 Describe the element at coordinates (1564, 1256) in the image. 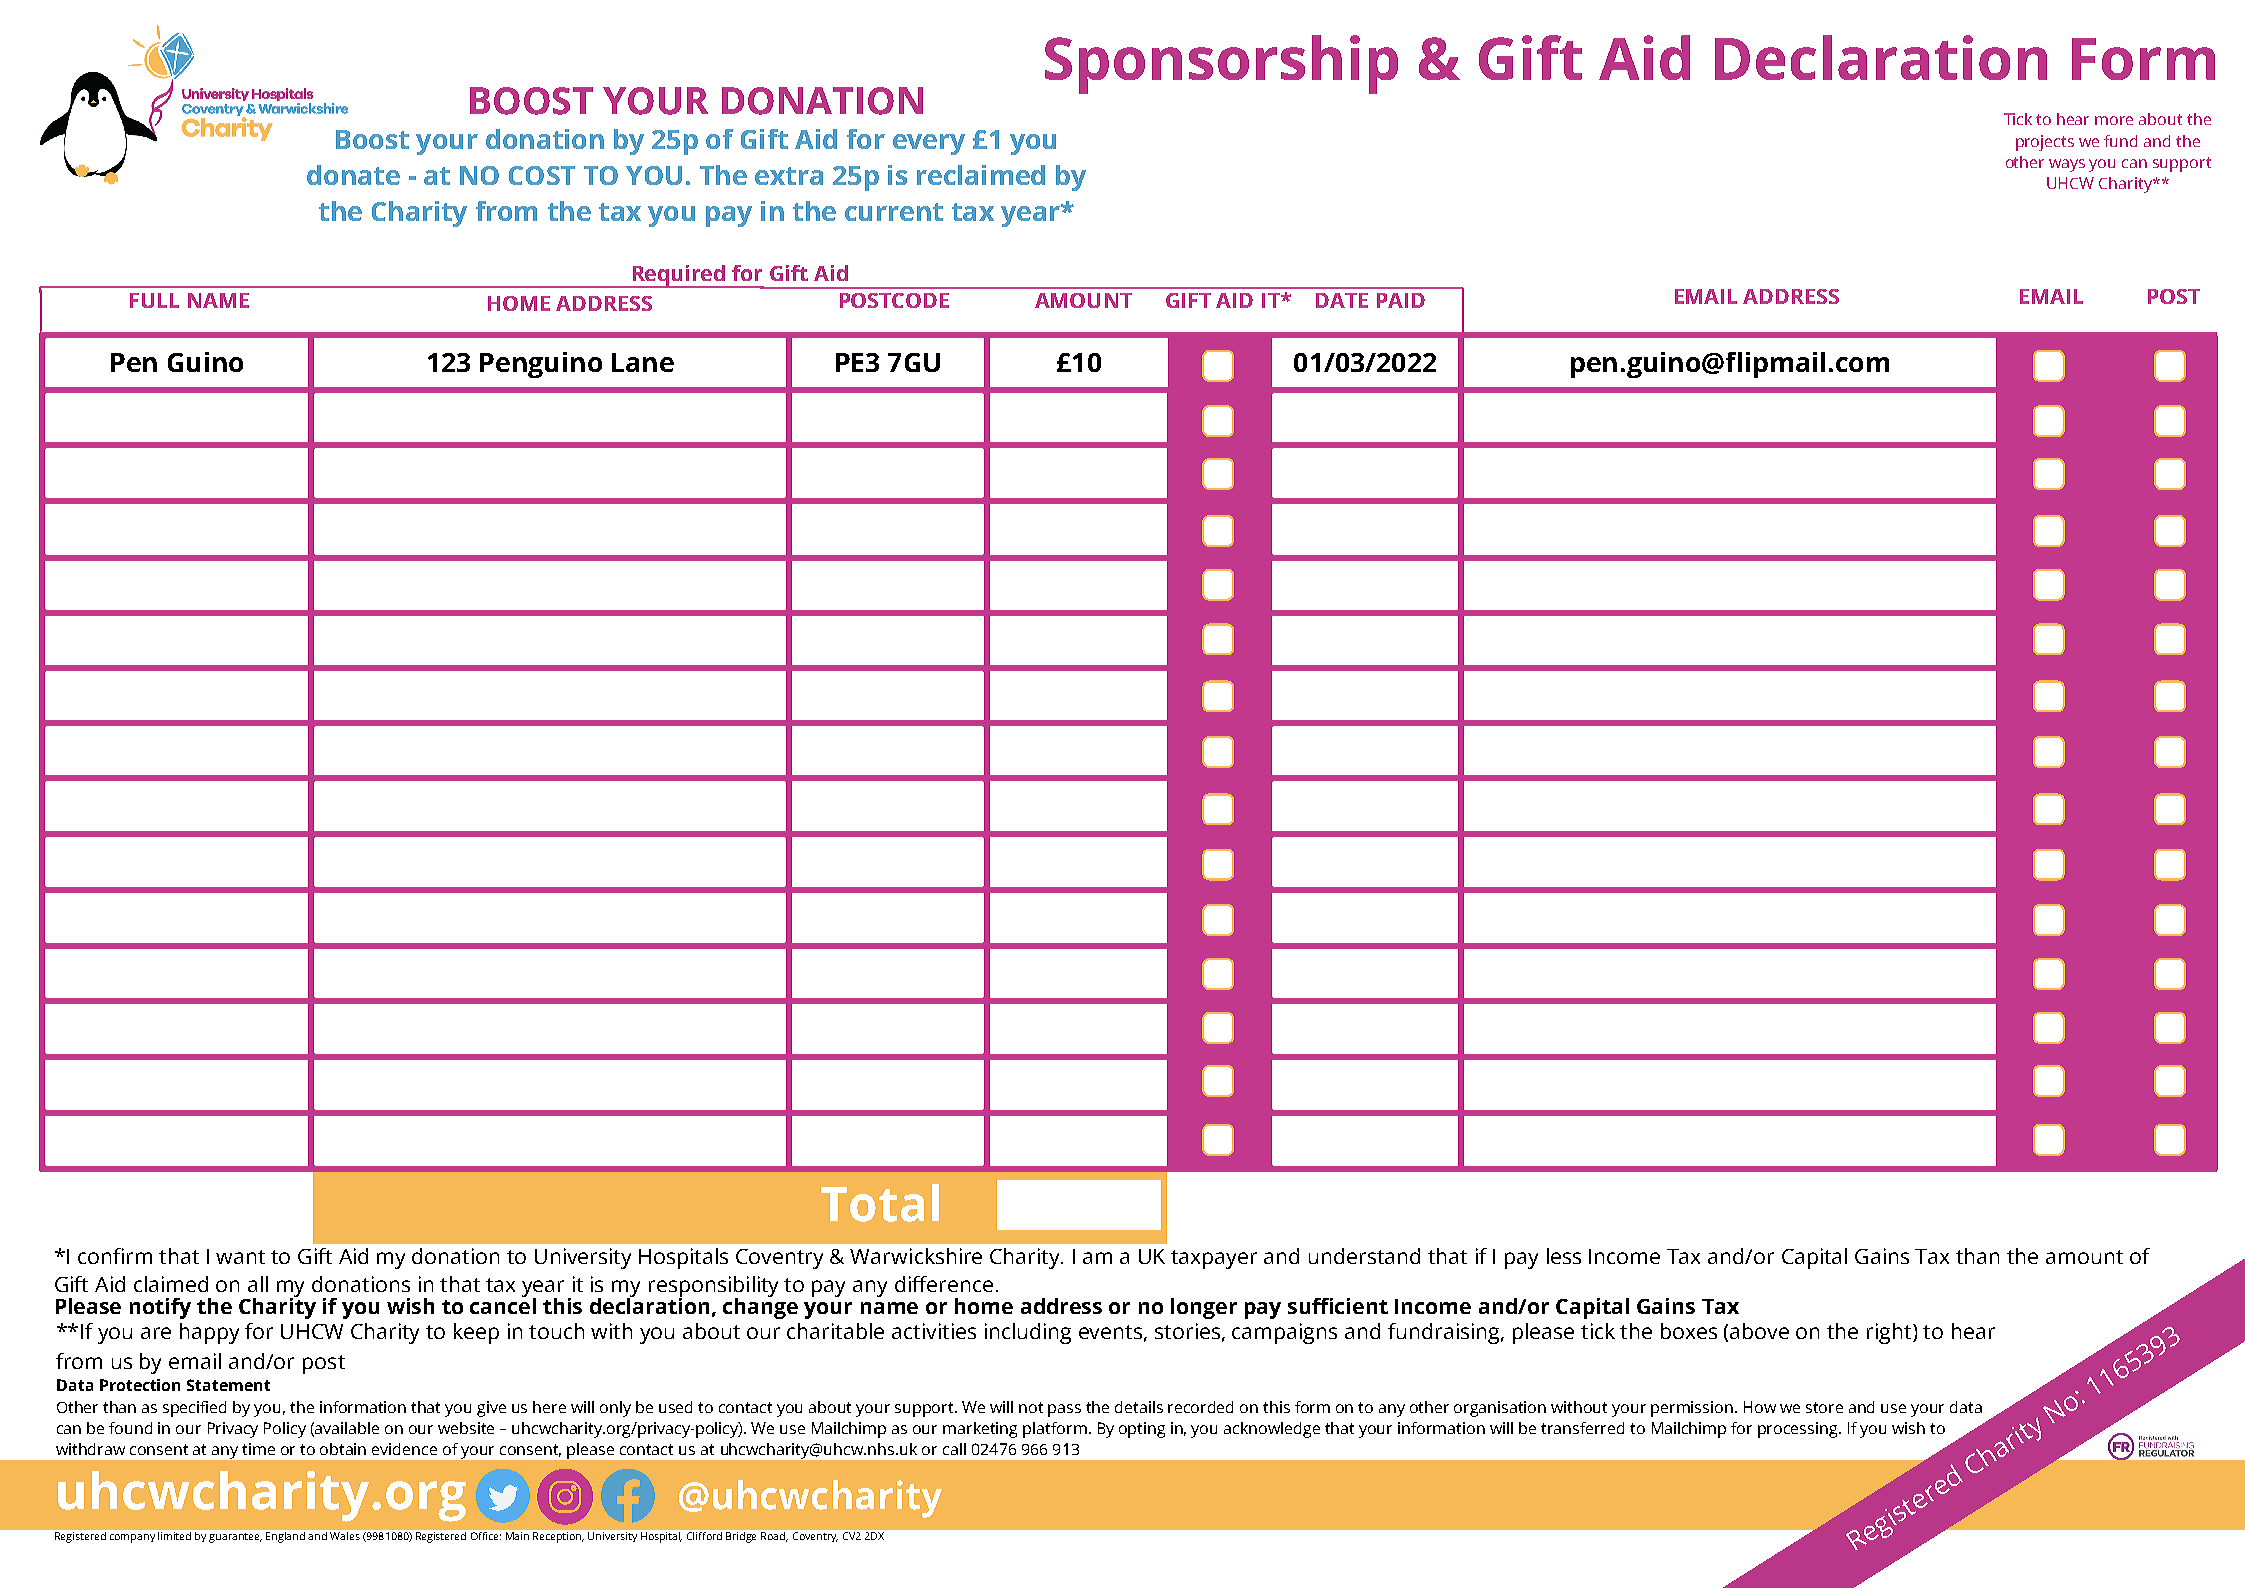

I see `less` at that location.
